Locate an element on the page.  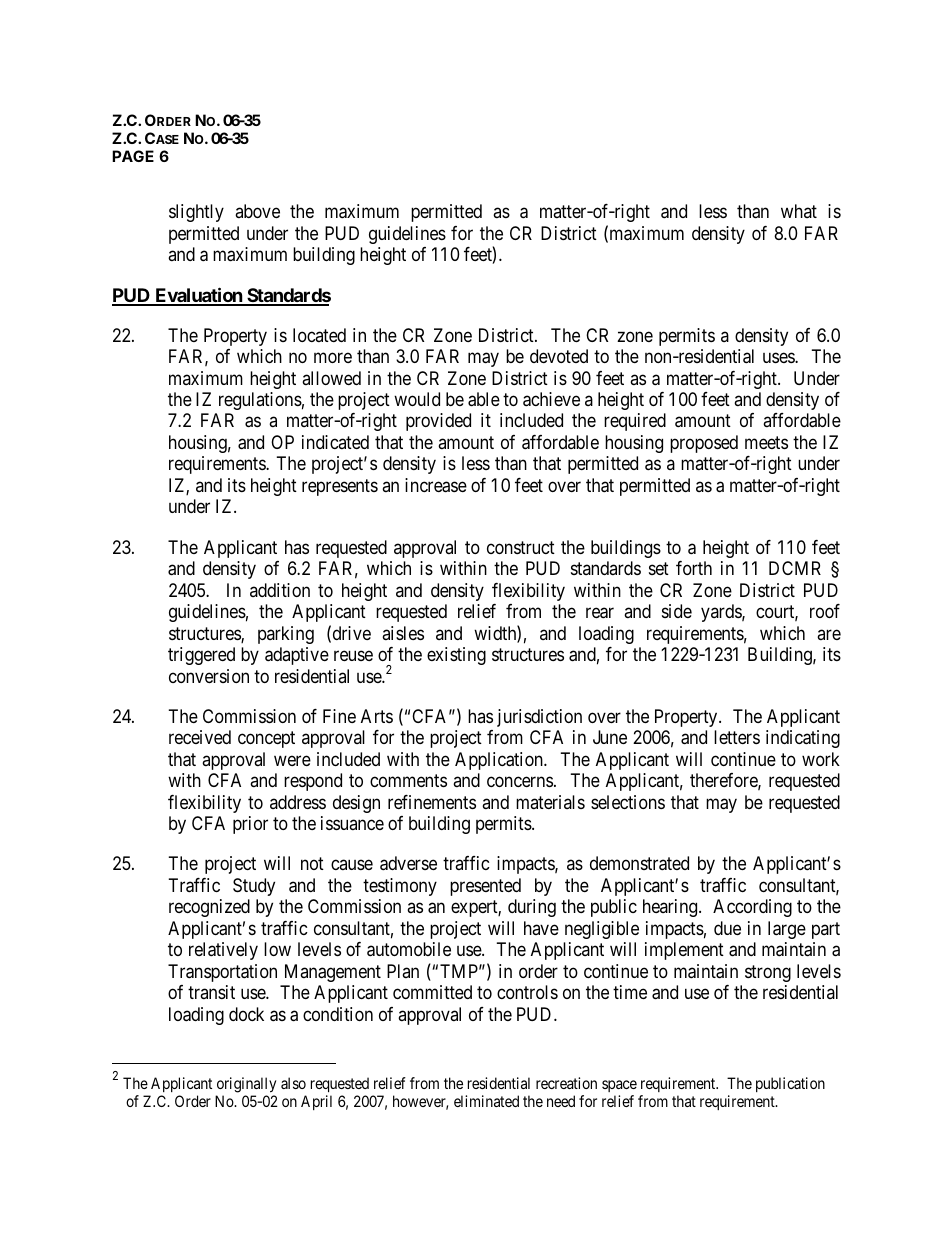
received is located at coordinates (200, 737).
